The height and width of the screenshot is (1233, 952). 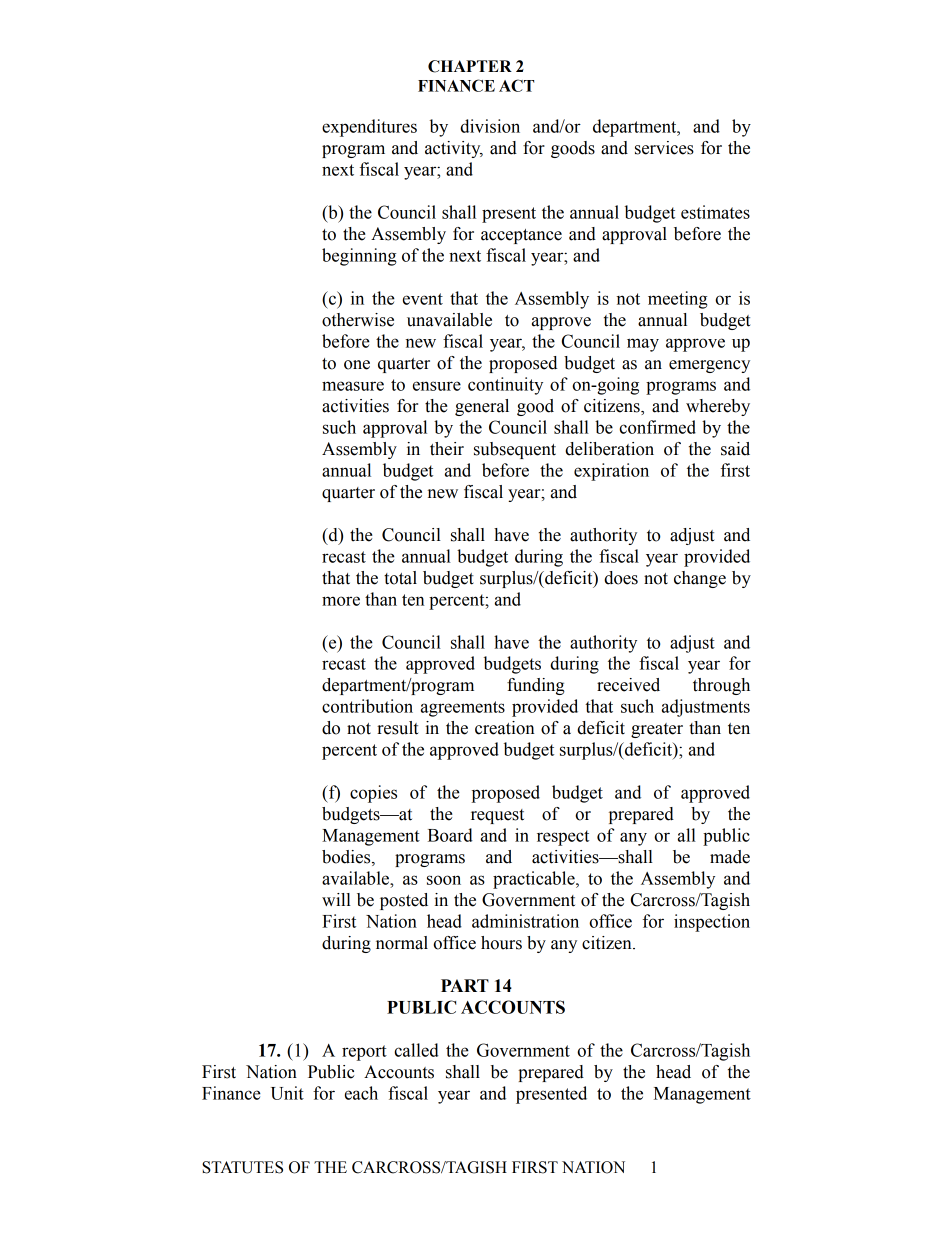 I want to click on more, so click(x=341, y=601).
